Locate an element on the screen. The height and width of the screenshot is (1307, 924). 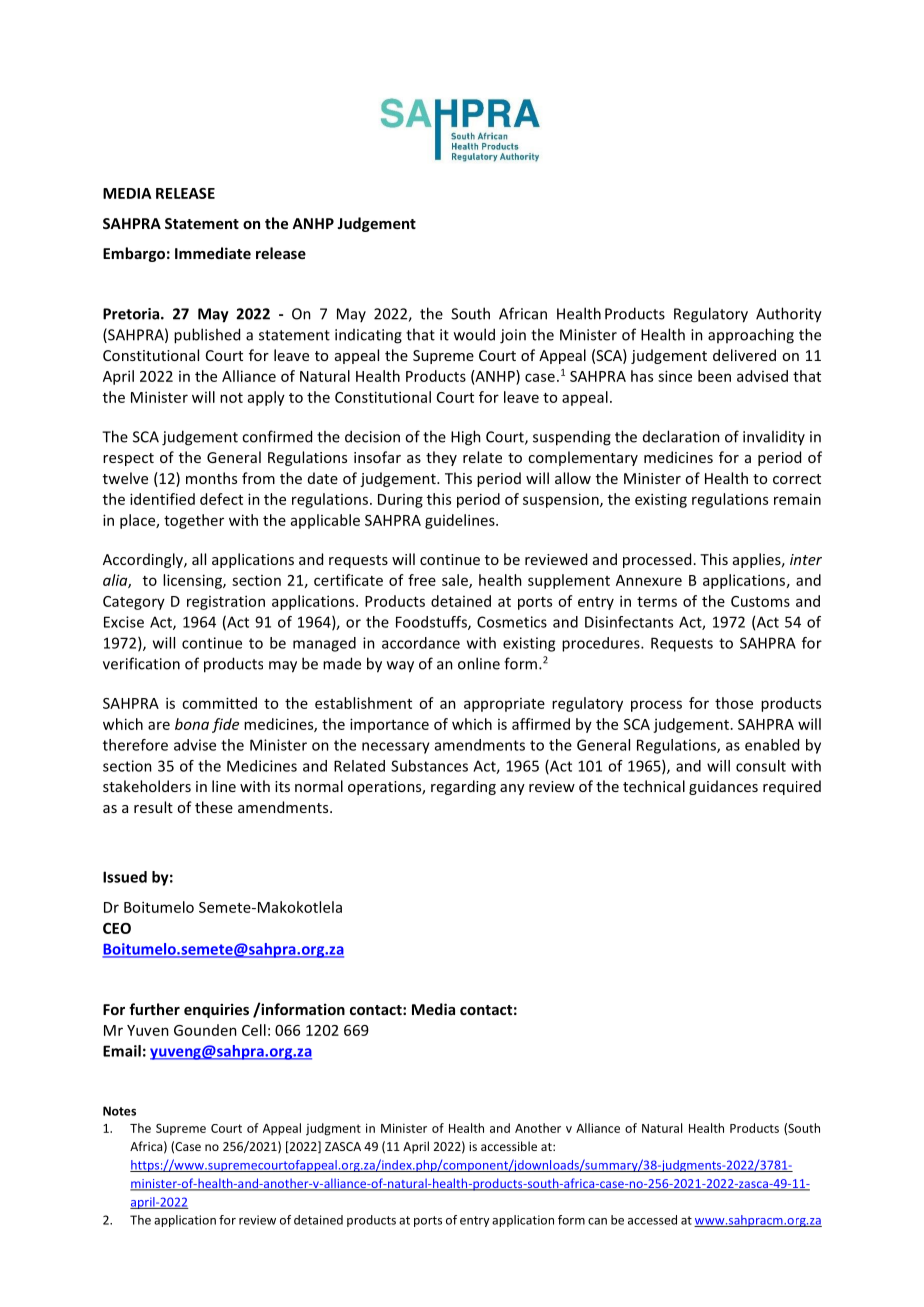
regarding is located at coordinates (463, 787).
